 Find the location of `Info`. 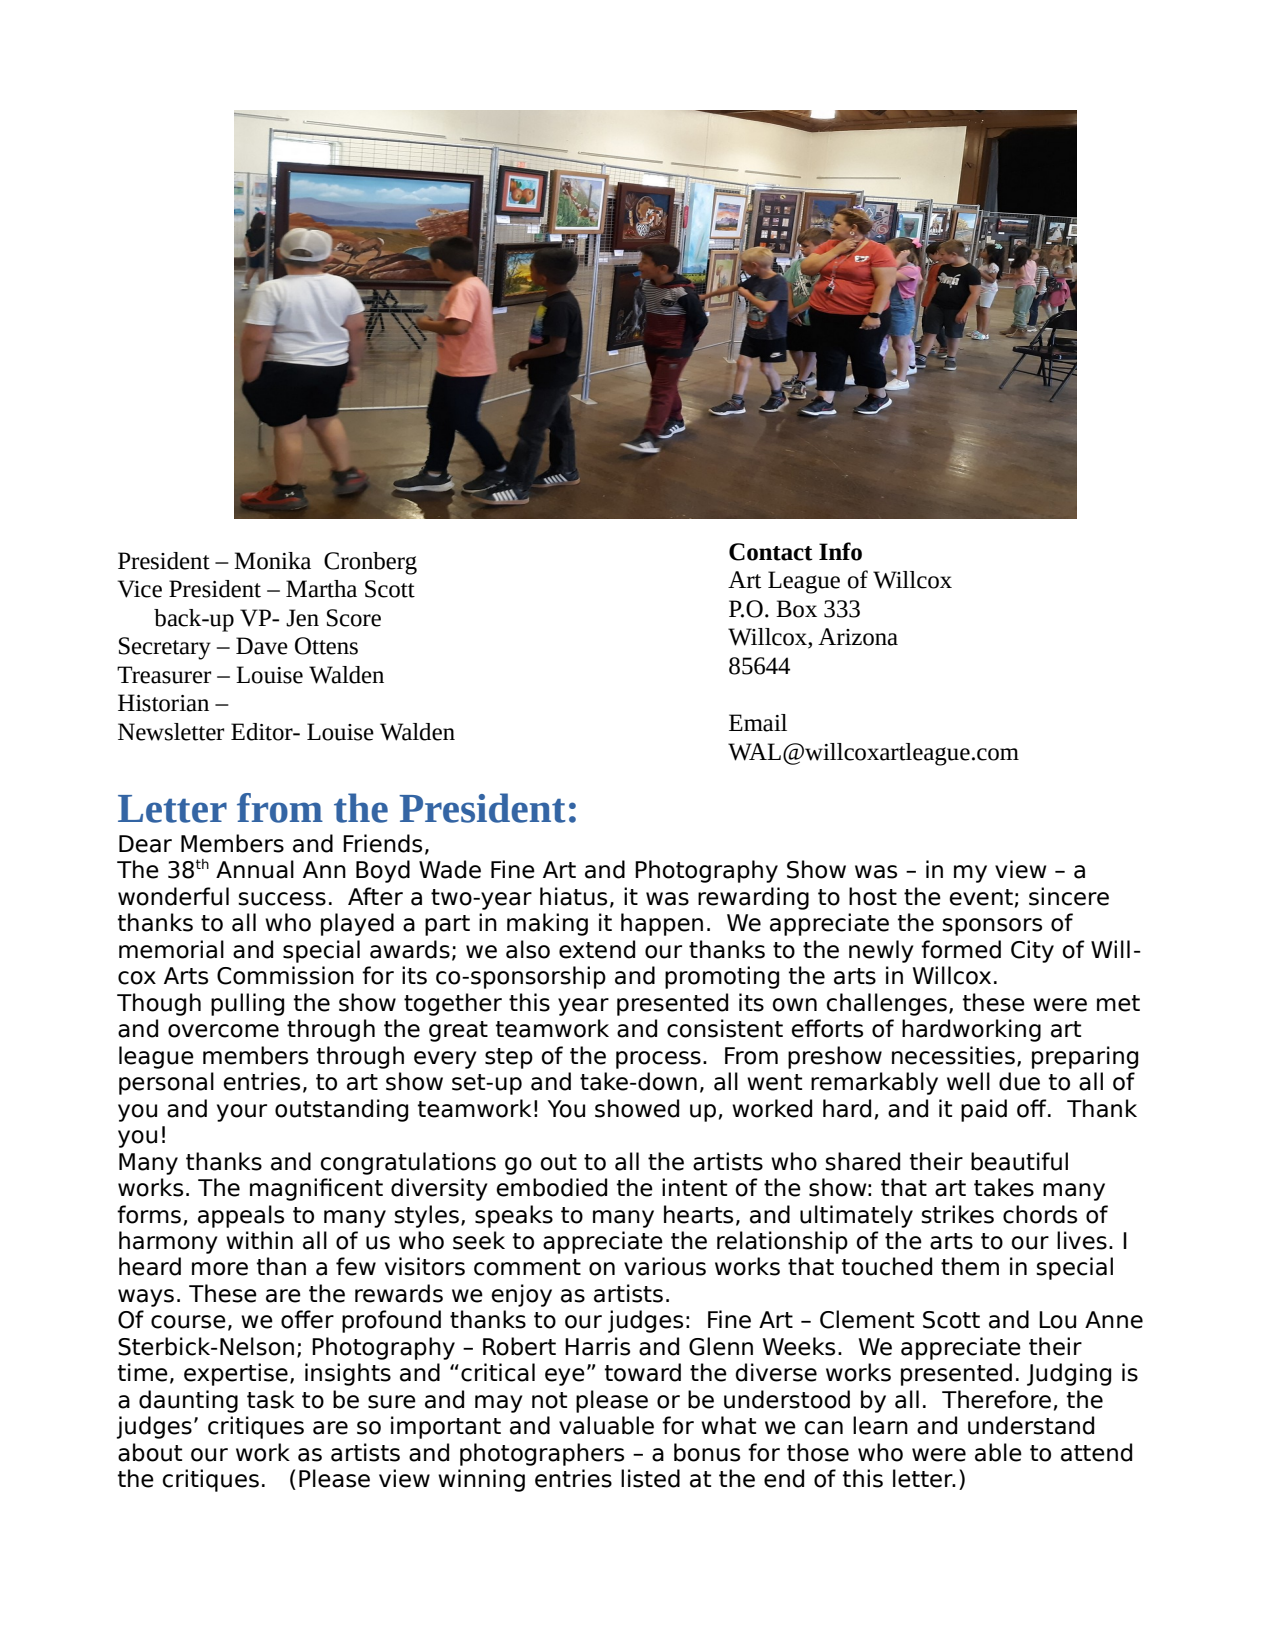

Info is located at coordinates (840, 551).
